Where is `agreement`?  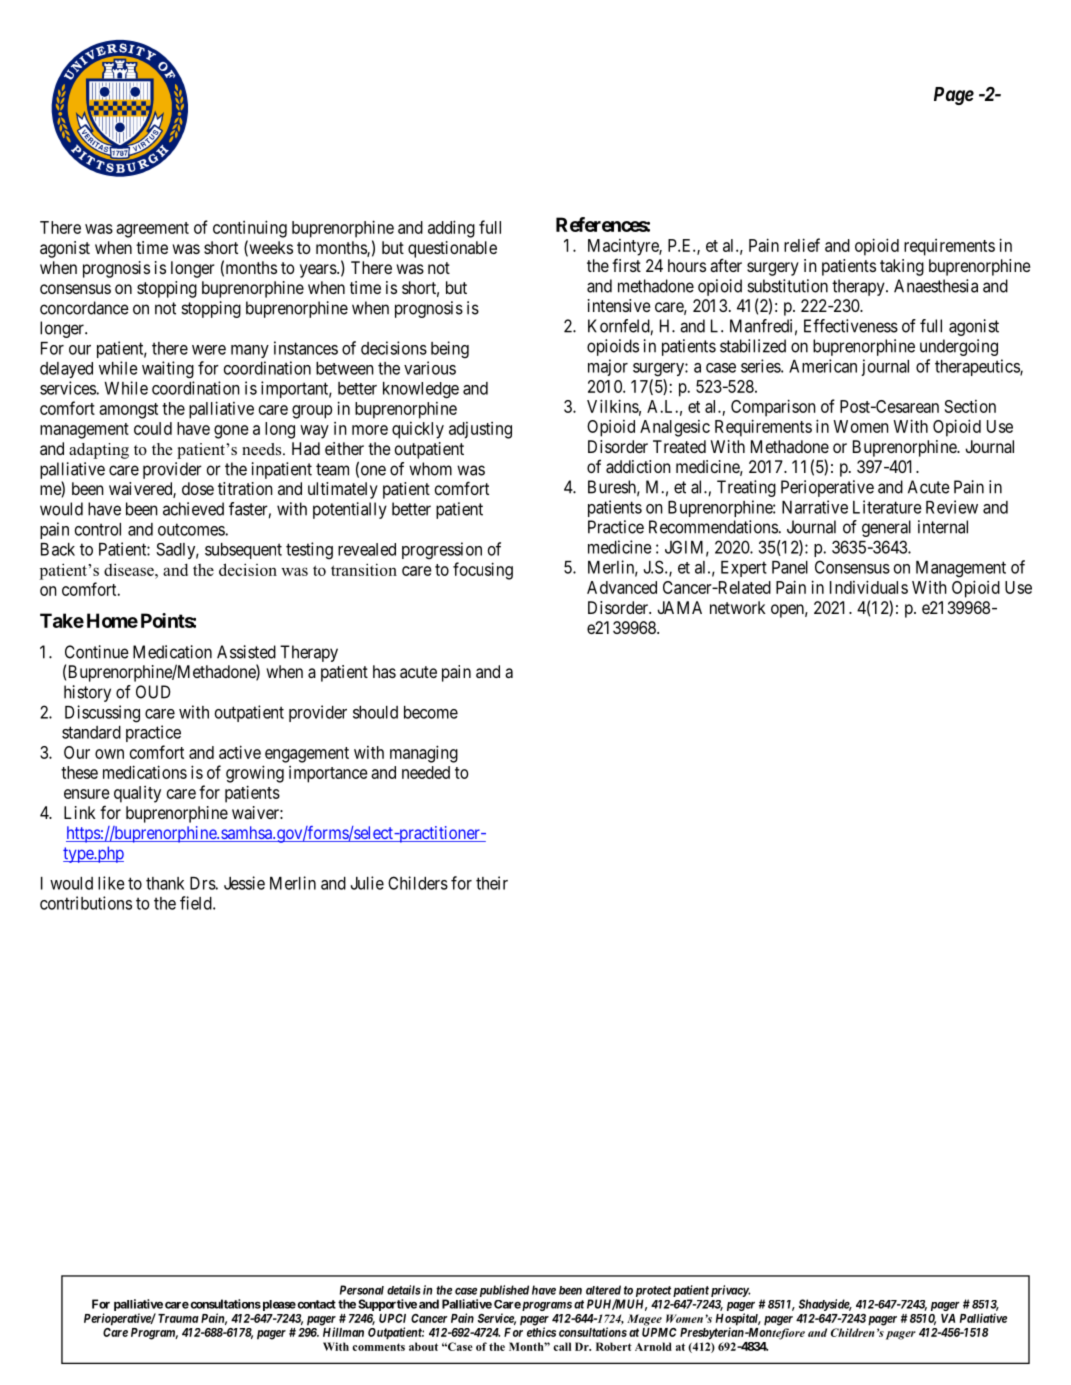 agreement is located at coordinates (152, 230).
